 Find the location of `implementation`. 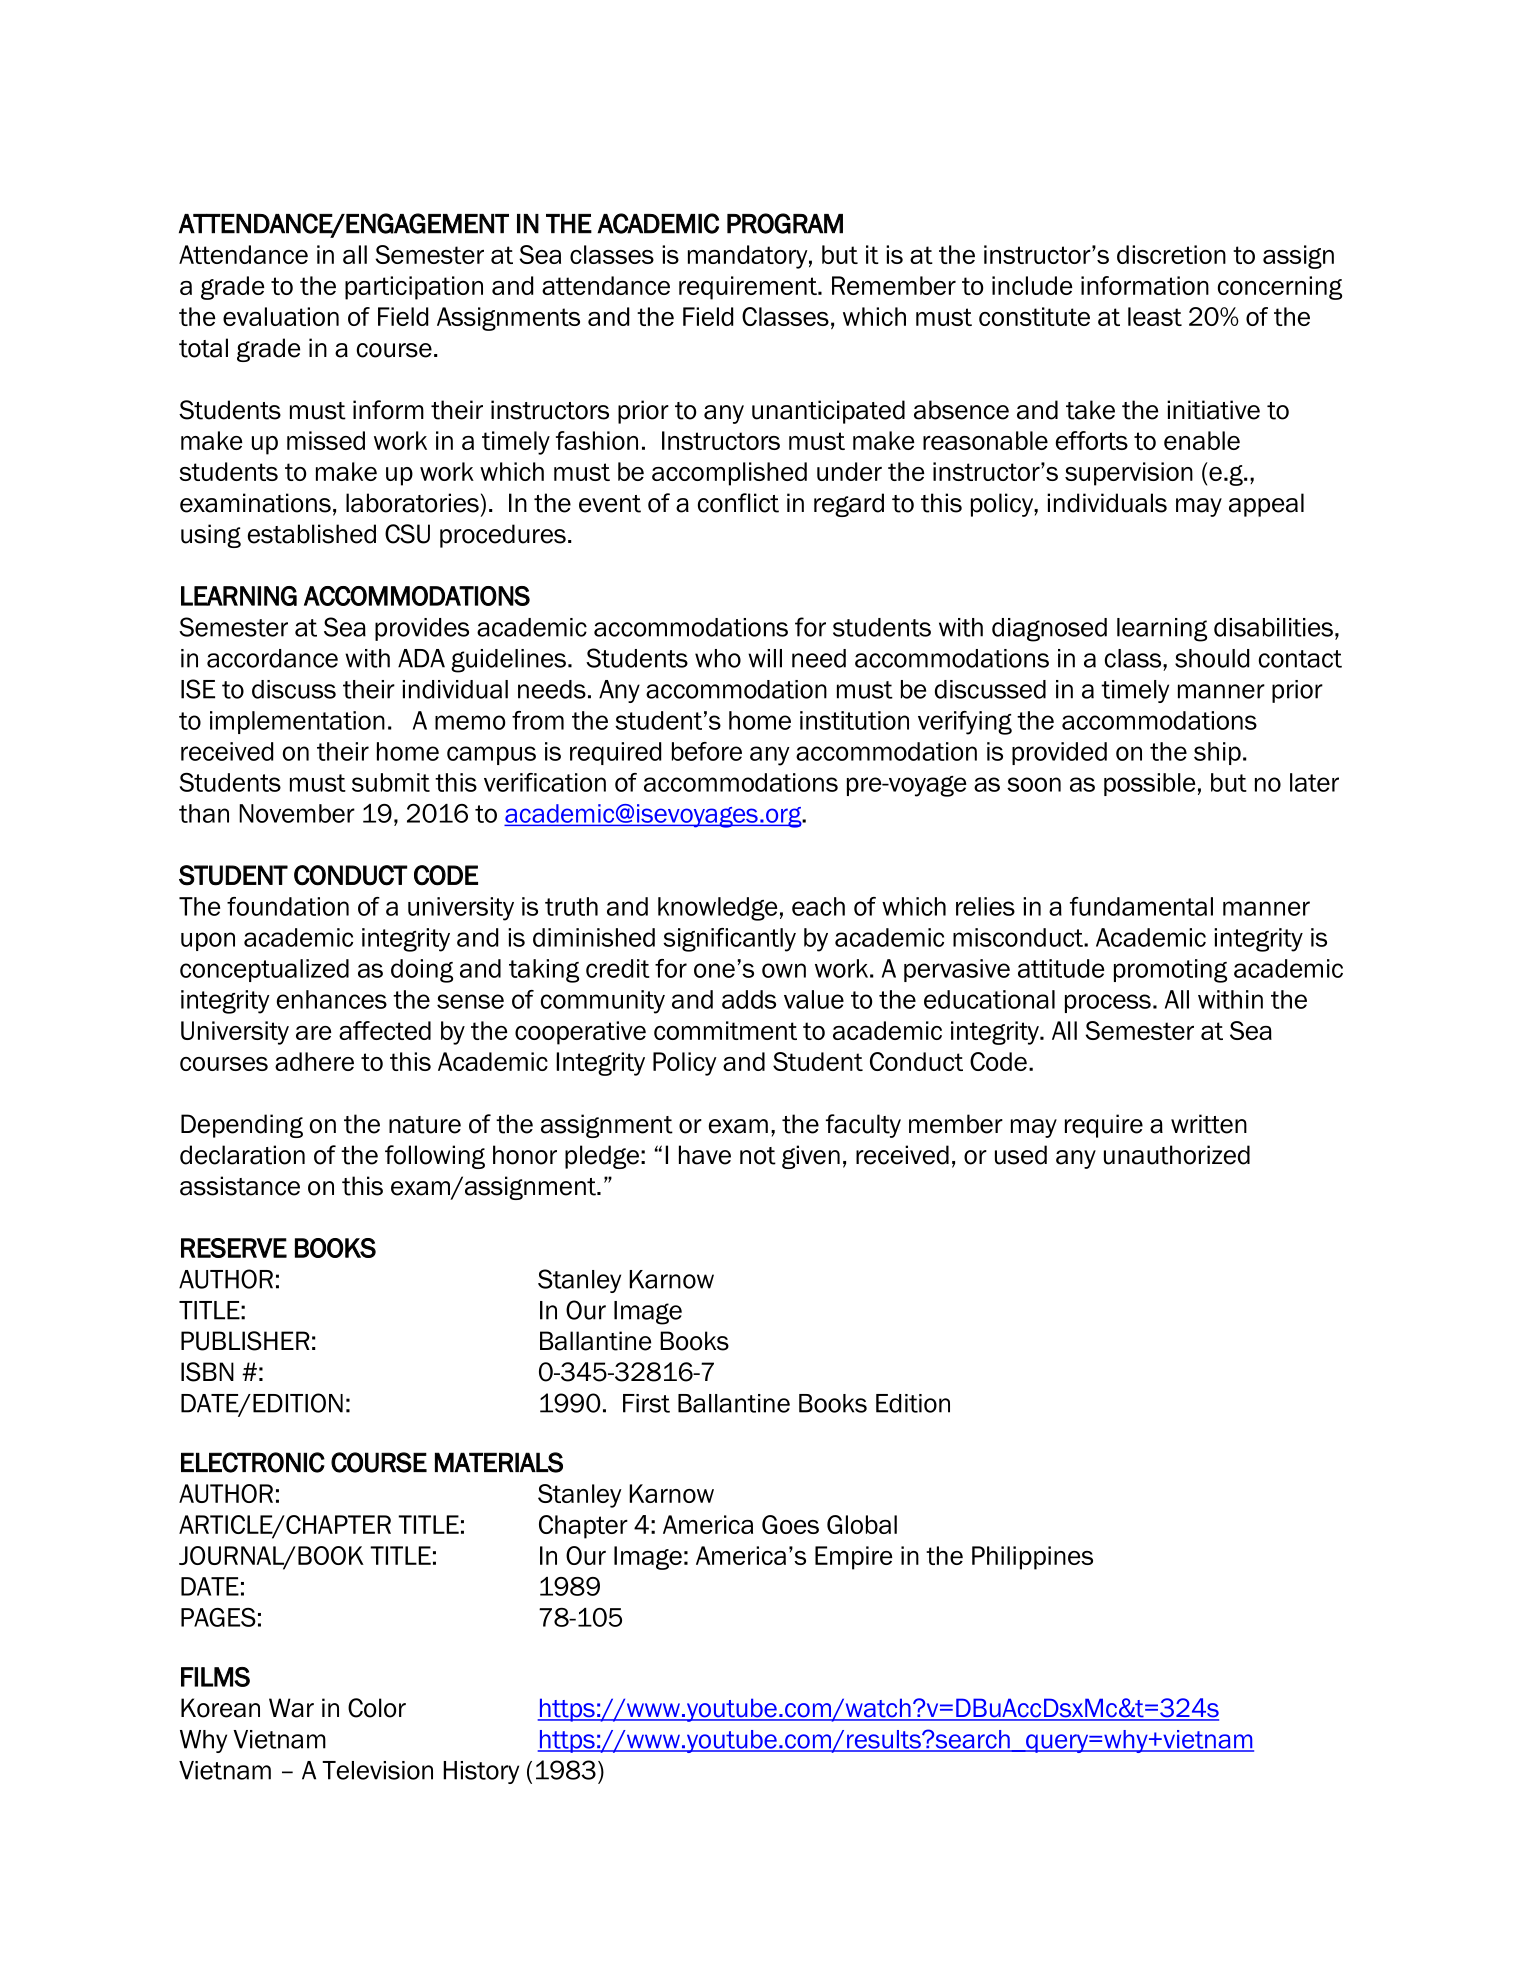

implementation is located at coordinates (297, 722).
